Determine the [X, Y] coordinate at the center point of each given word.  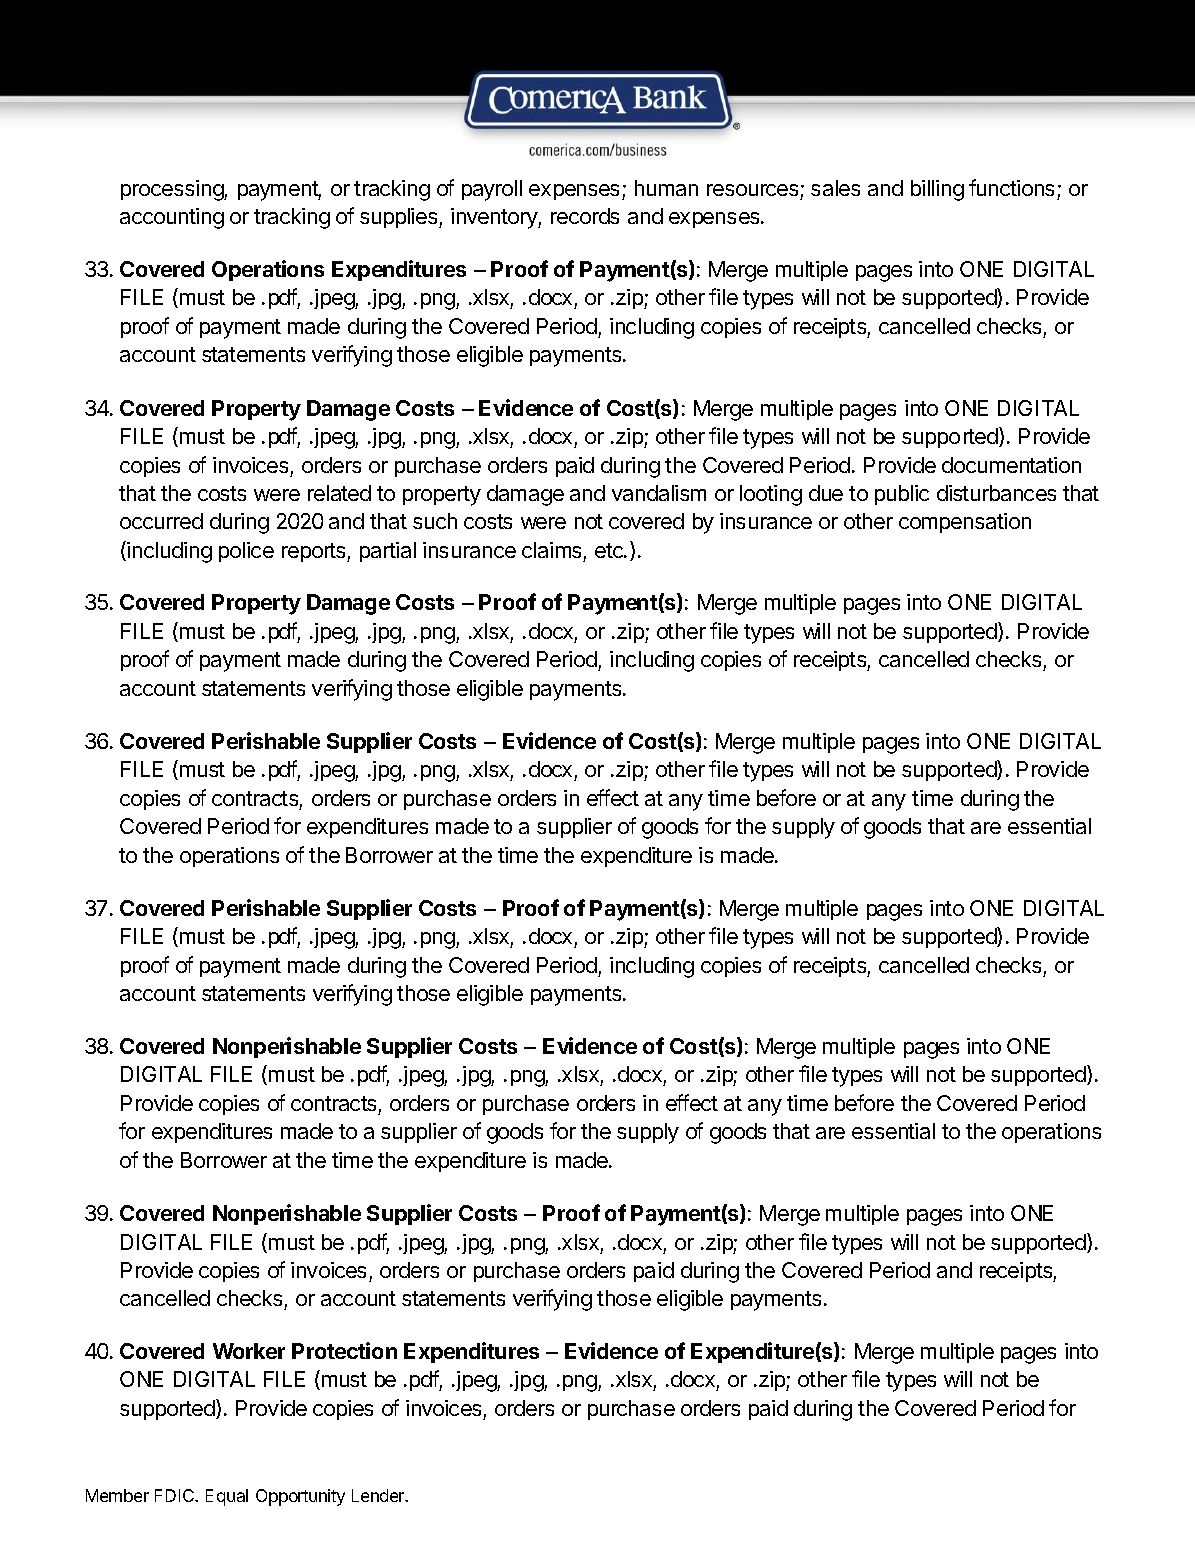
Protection [344, 1350]
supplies [400, 218]
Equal [227, 1497]
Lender [379, 1495]
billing [937, 190]
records [585, 216]
